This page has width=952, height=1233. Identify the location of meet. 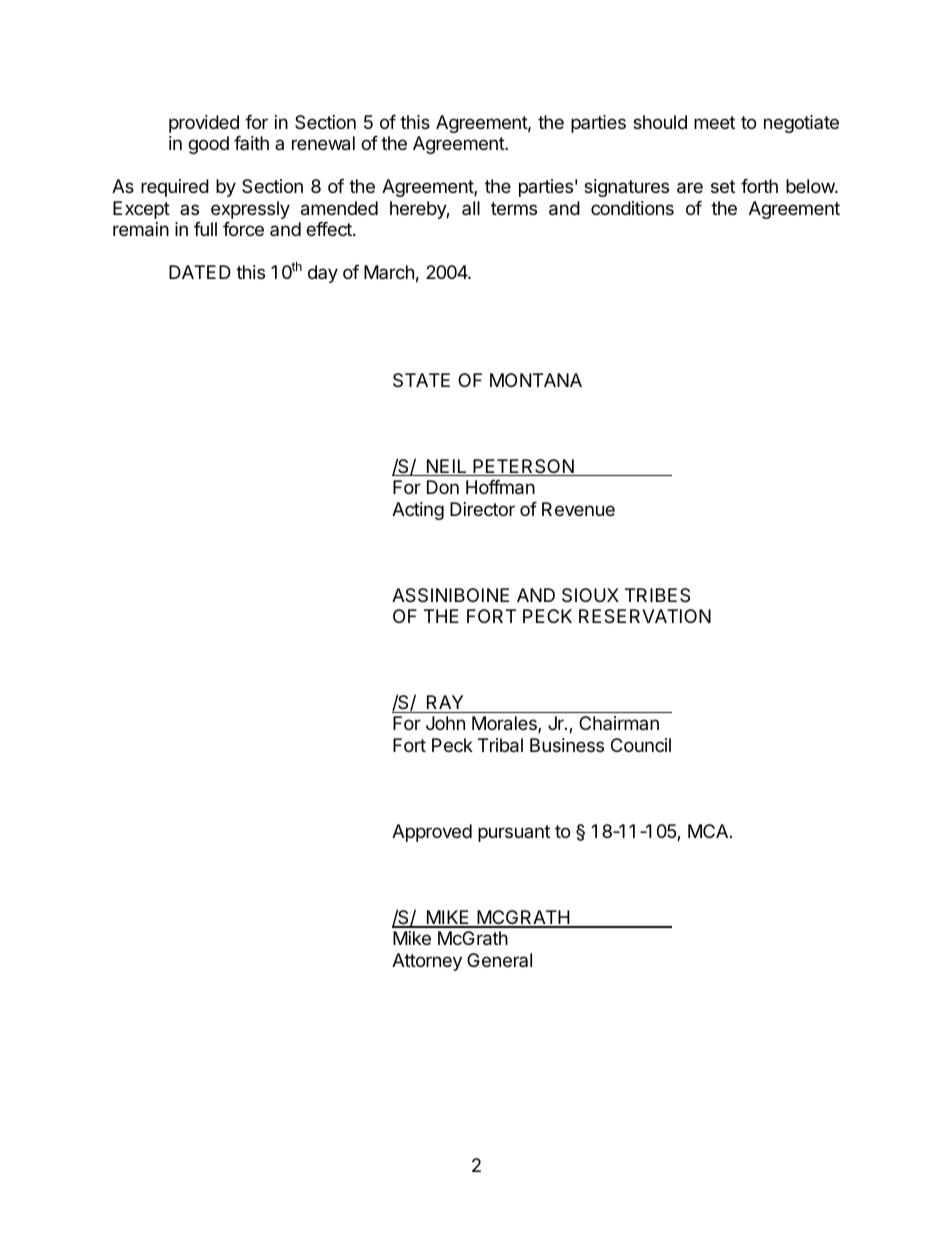
(714, 122).
